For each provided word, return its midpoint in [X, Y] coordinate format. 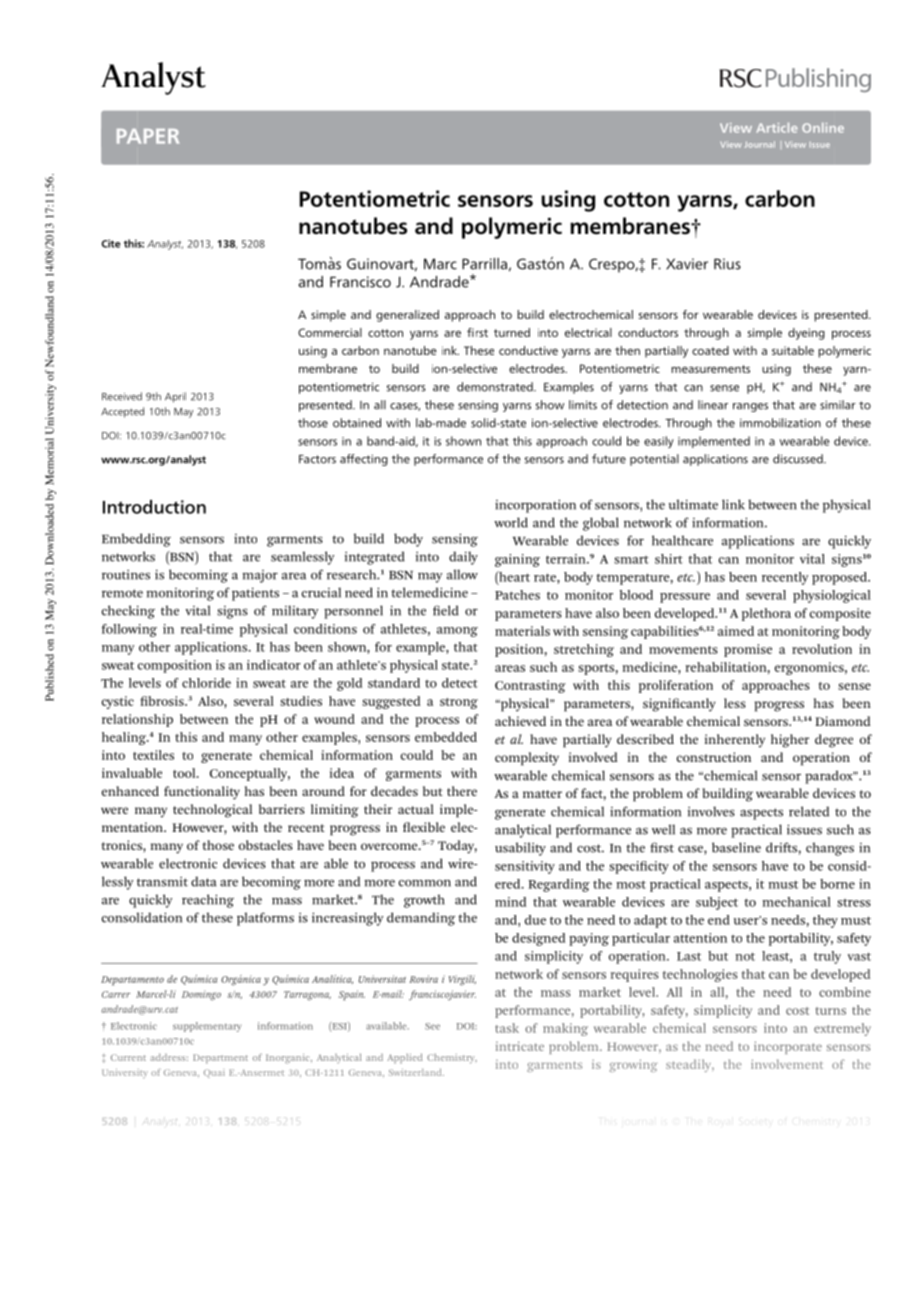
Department [220, 1059]
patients [255, 594]
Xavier [687, 264]
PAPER [148, 136]
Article [776, 128]
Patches [517, 595]
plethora [766, 614]
